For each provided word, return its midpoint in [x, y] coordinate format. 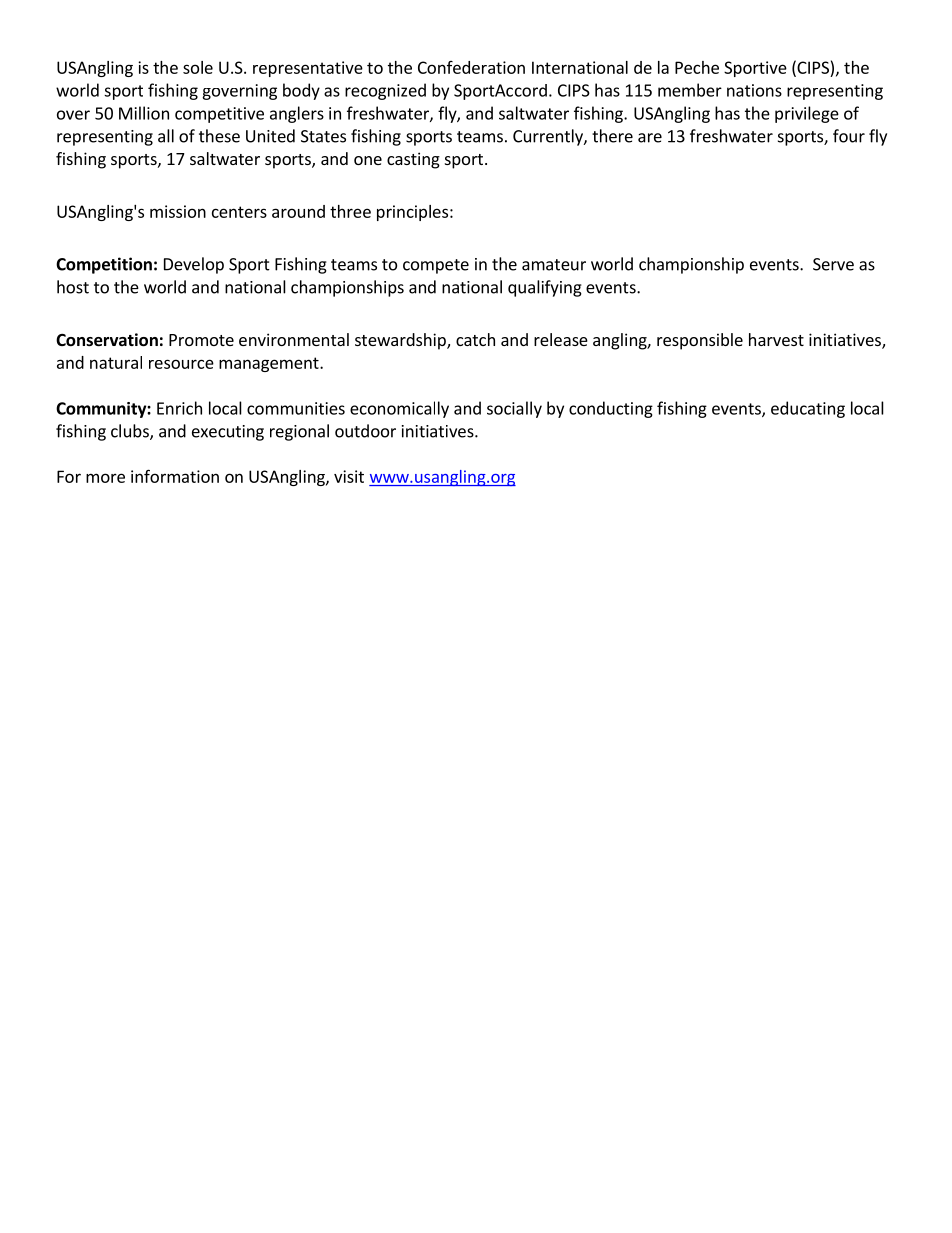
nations [754, 90]
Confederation [471, 67]
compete [436, 266]
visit [349, 476]
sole [198, 67]
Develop [194, 265]
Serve [833, 264]
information [175, 476]
